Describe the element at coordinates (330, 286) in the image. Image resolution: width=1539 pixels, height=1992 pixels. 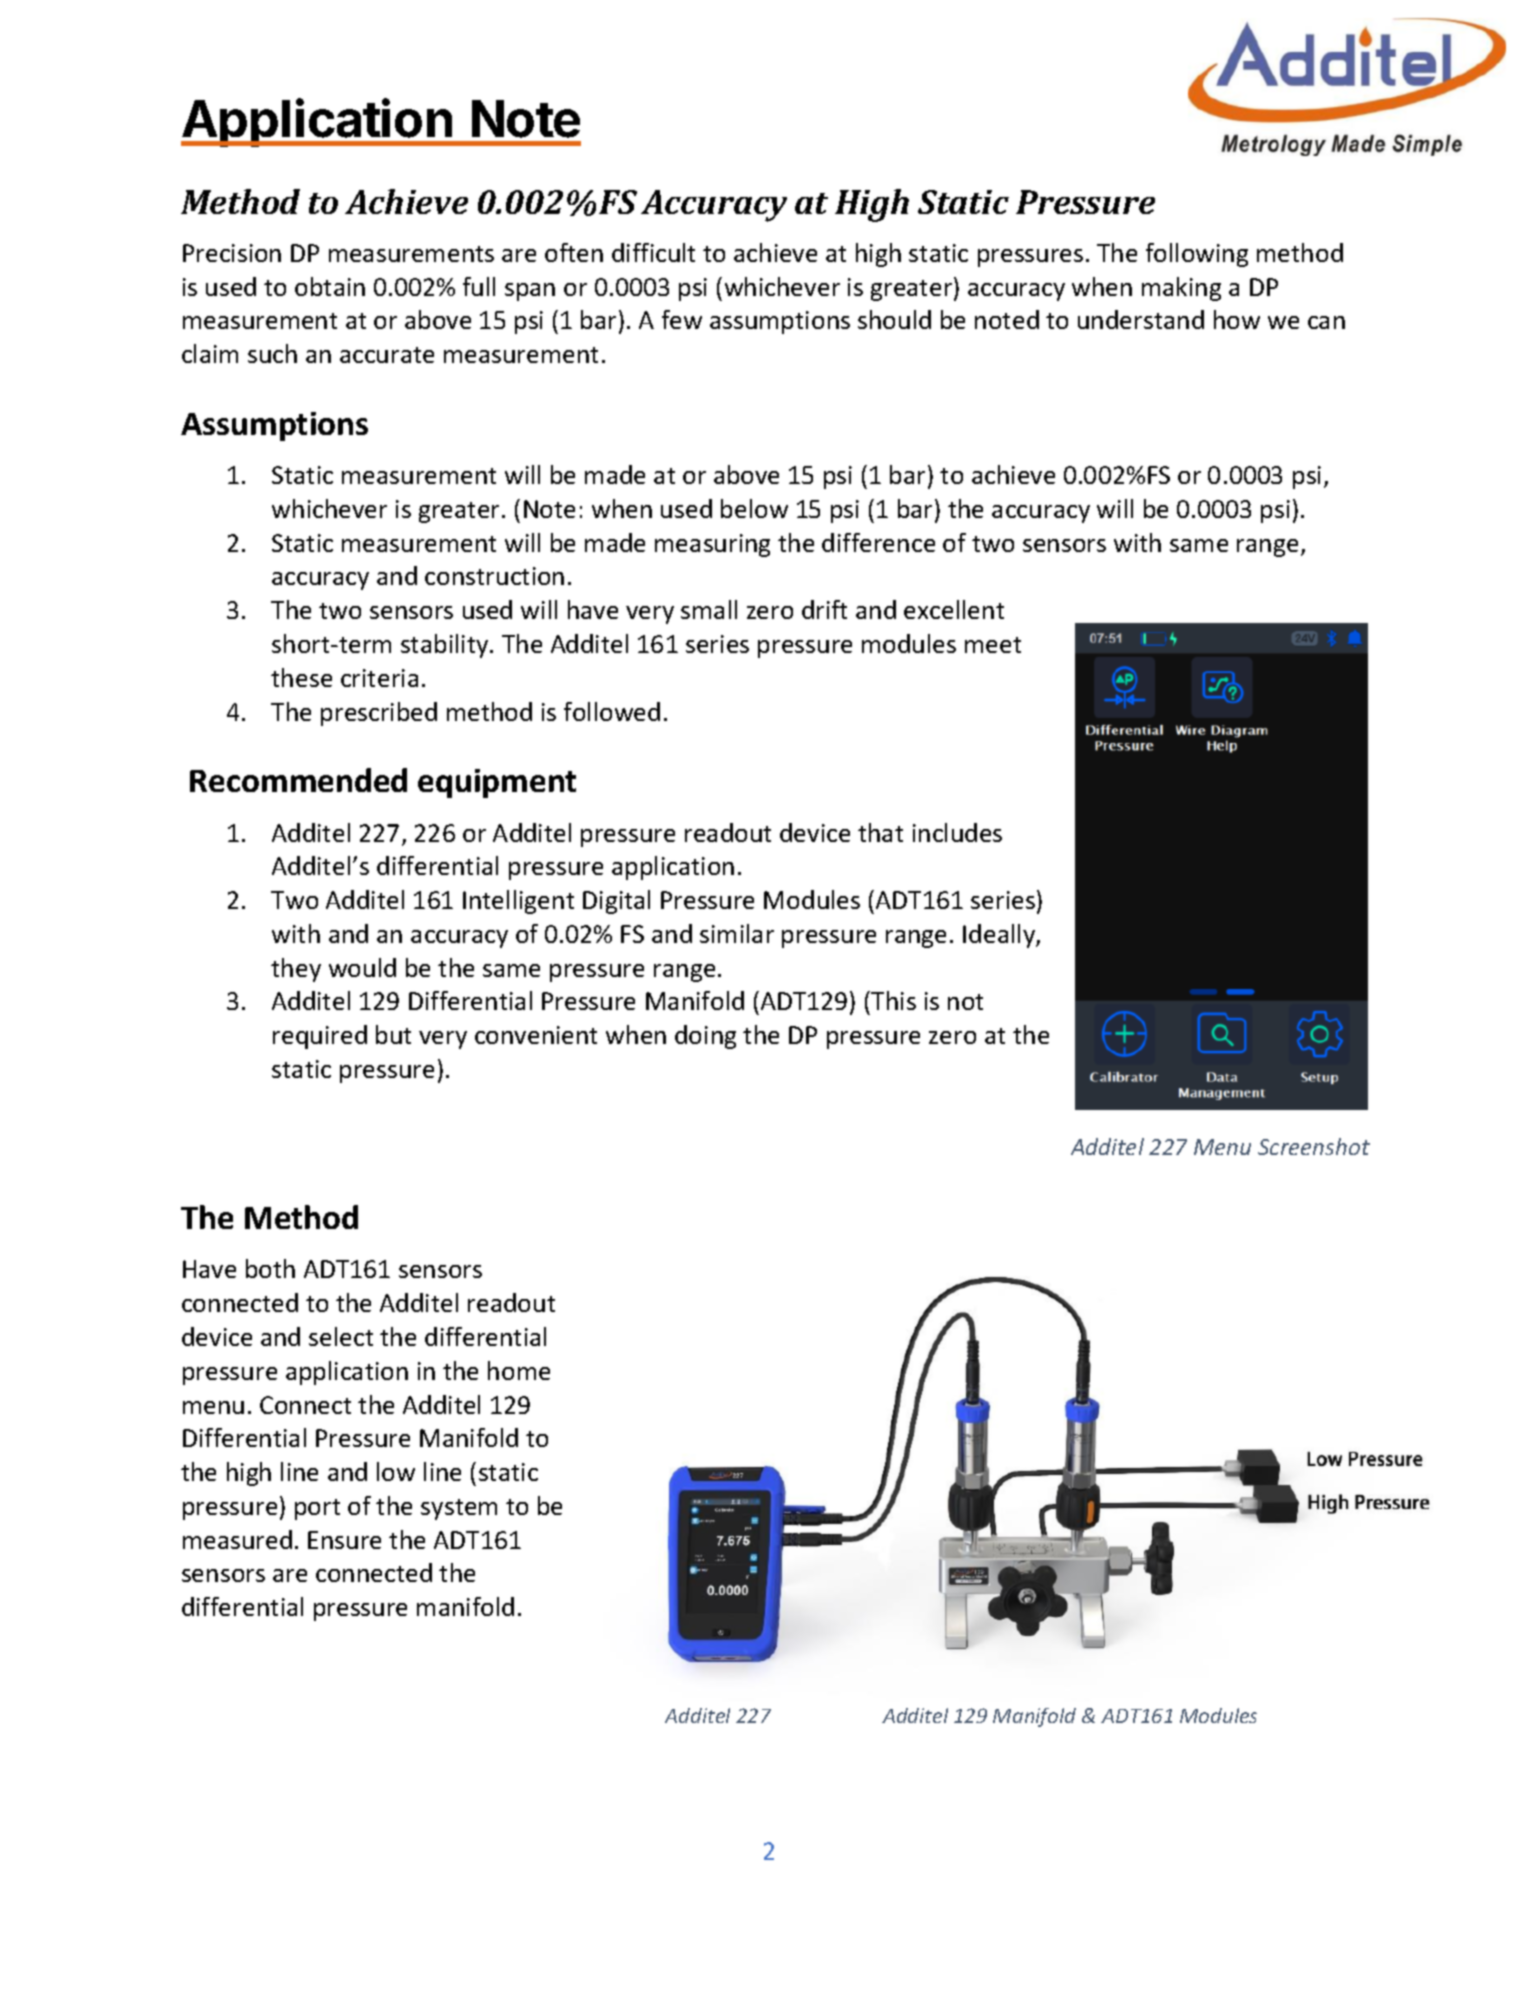
I see `obtain` at that location.
